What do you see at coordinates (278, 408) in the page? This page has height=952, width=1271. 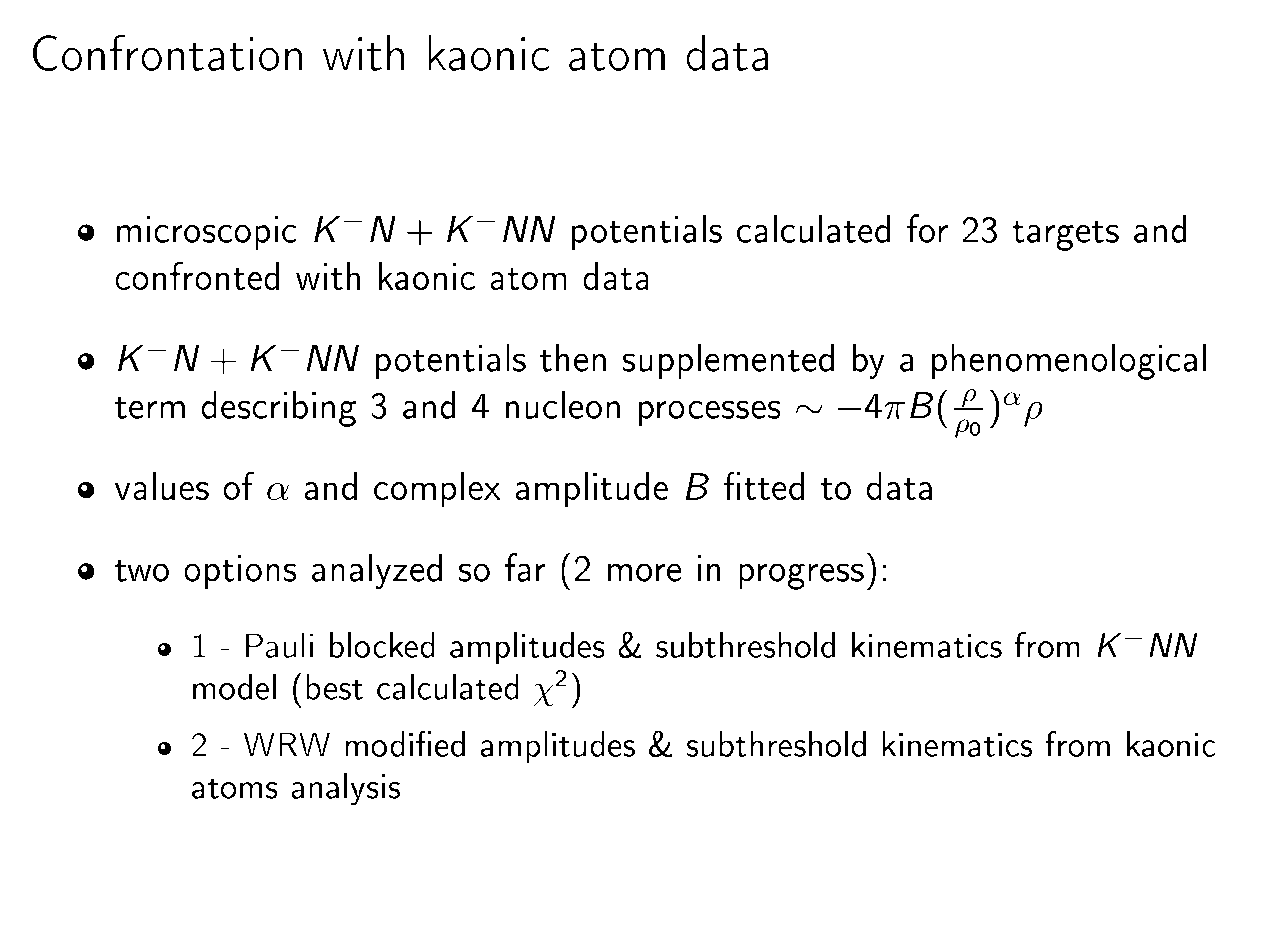 I see `describing` at bounding box center [278, 408].
